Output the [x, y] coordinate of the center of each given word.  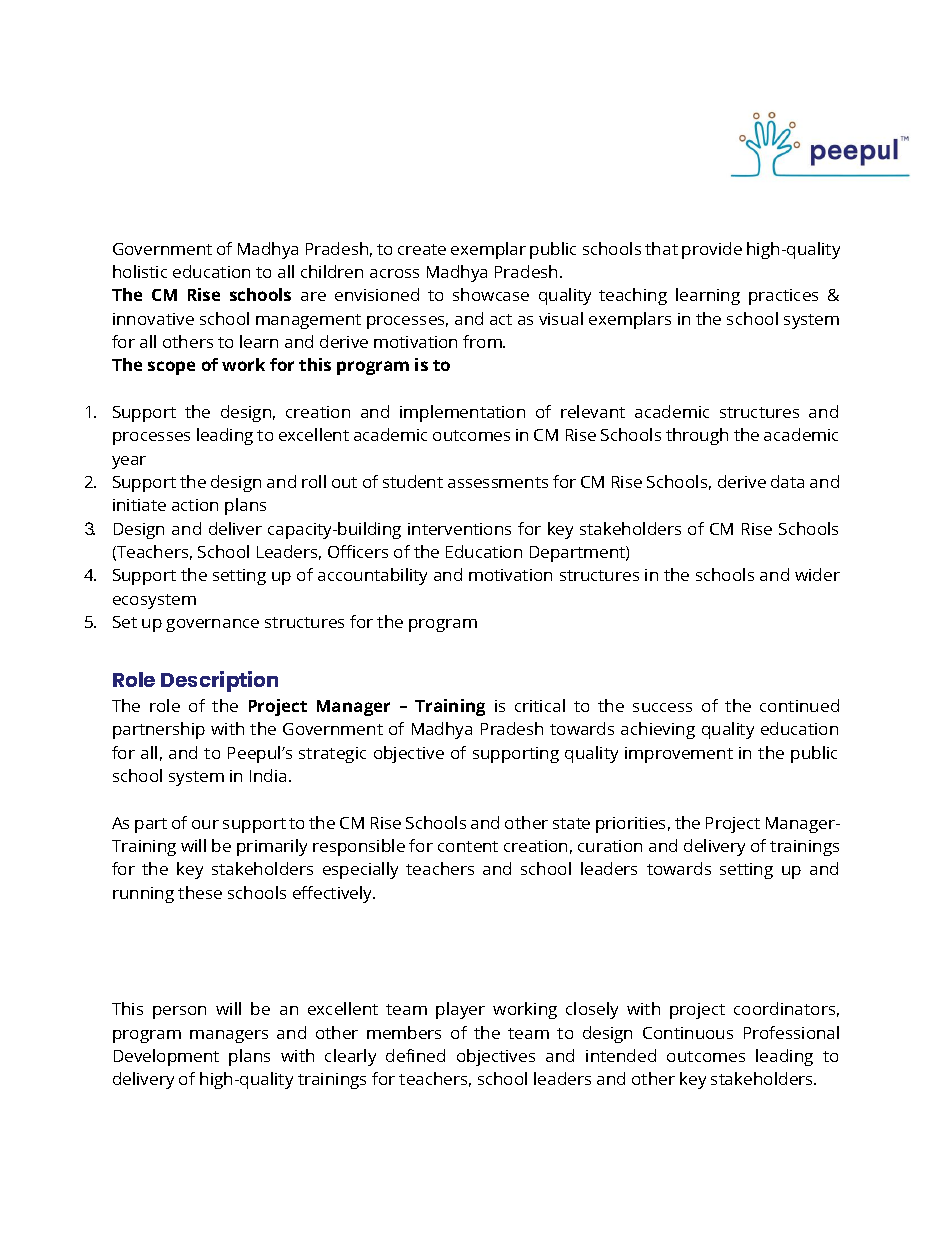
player [460, 1010]
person [179, 1012]
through [697, 436]
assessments [498, 482]
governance [212, 625]
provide [712, 250]
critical [540, 705]
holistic [140, 271]
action [195, 505]
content [468, 846]
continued [799, 705]
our [205, 824]
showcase [491, 294]
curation [610, 846]
